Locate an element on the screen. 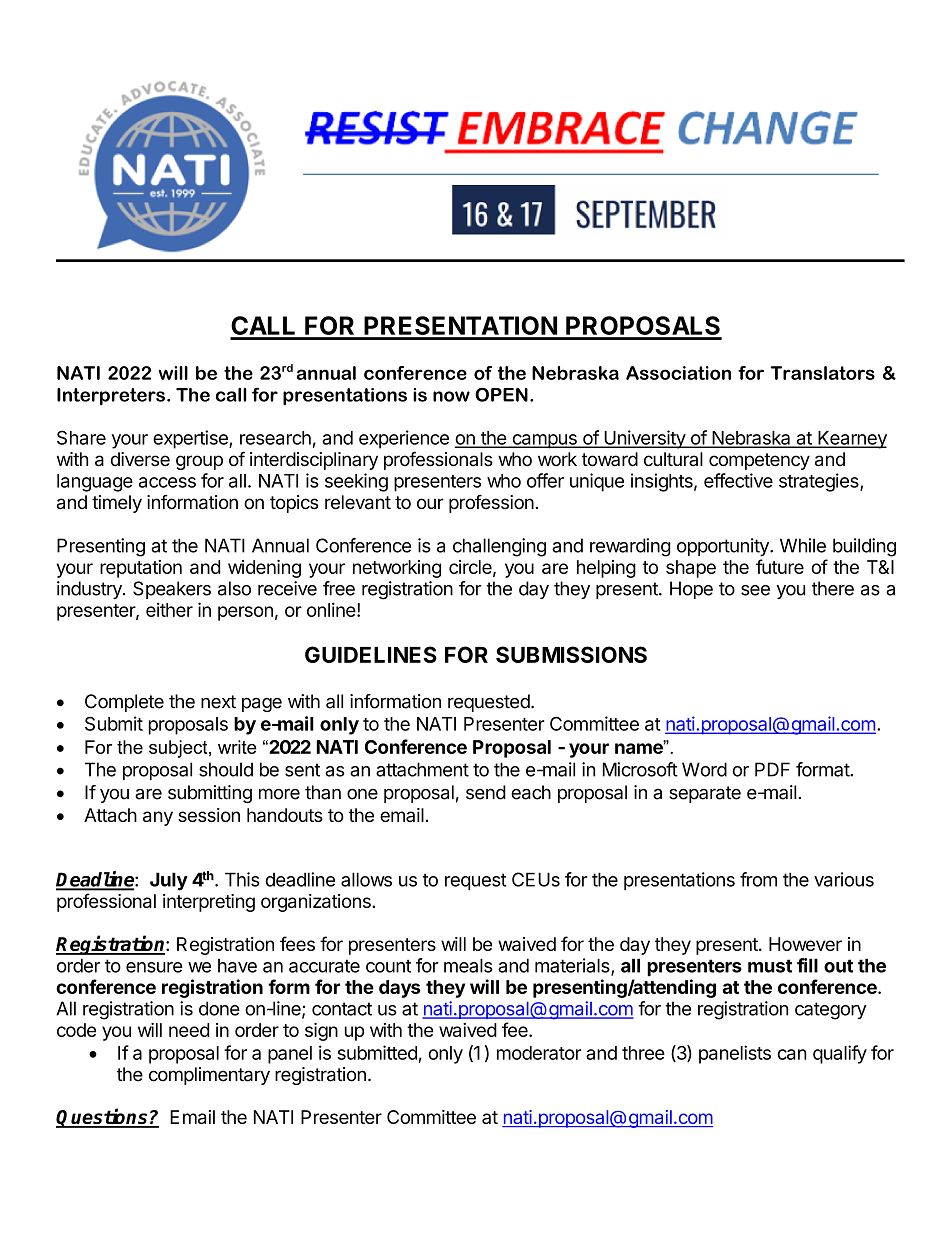 This screenshot has height=1233, width=952. any is located at coordinates (158, 818).
